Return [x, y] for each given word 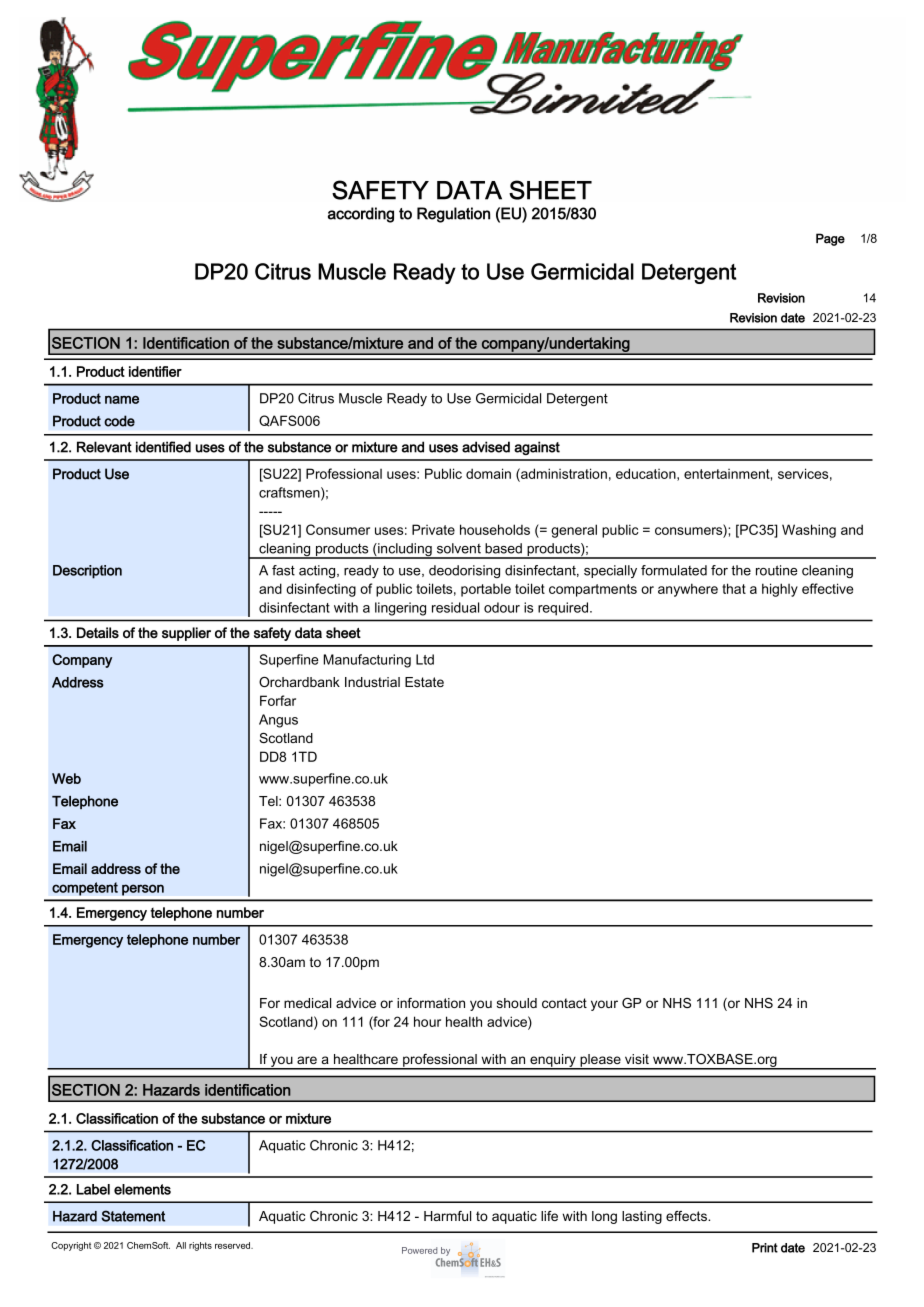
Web [66, 778]
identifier [155, 371]
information [431, 1003]
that [734, 588]
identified [163, 447]
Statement [133, 1216]
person [143, 890]
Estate [424, 682]
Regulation [453, 215]
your [604, 1005]
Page [830, 239]
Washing [809, 531]
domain [488, 473]
